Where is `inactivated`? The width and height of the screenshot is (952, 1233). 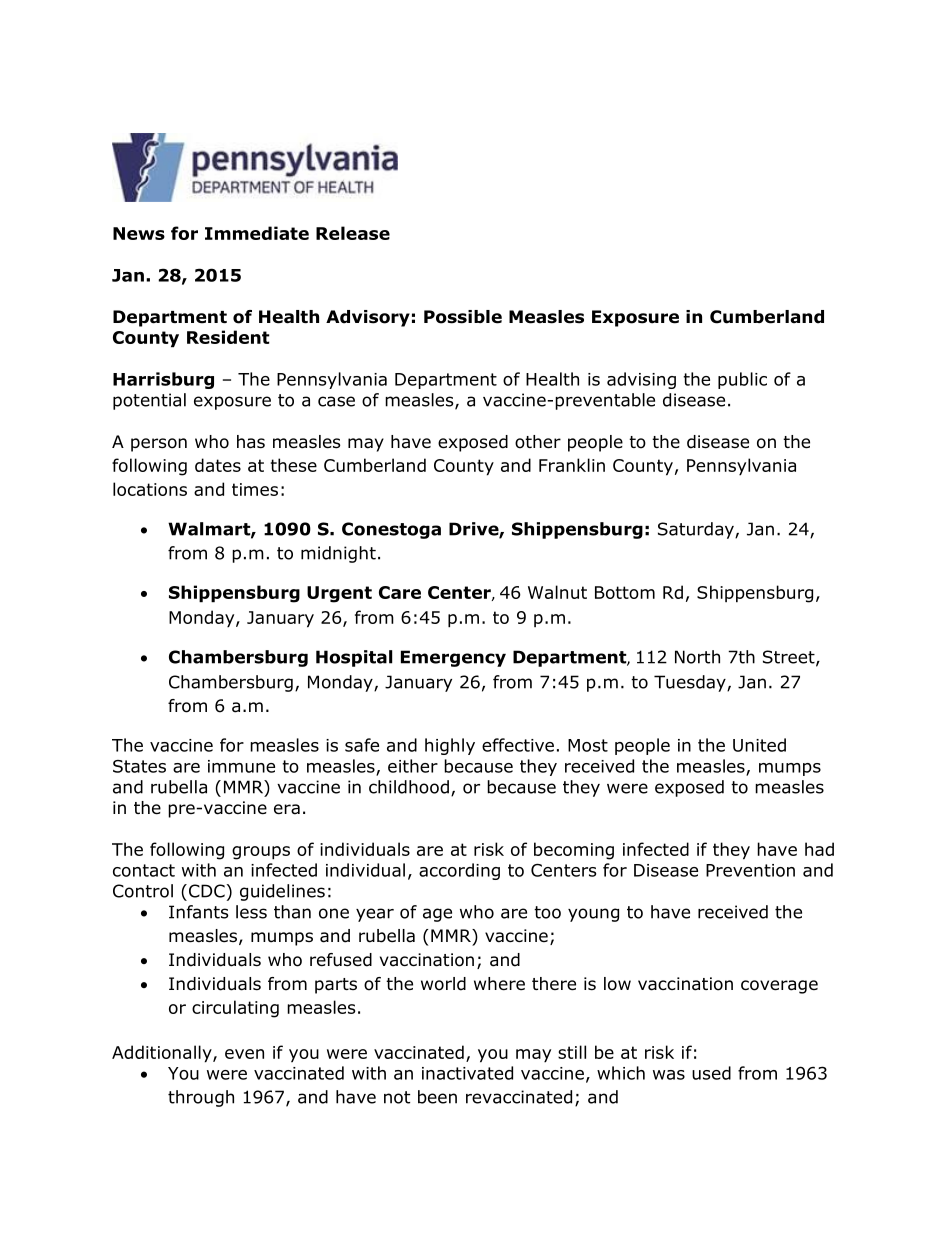 inactivated is located at coordinates (467, 1073).
